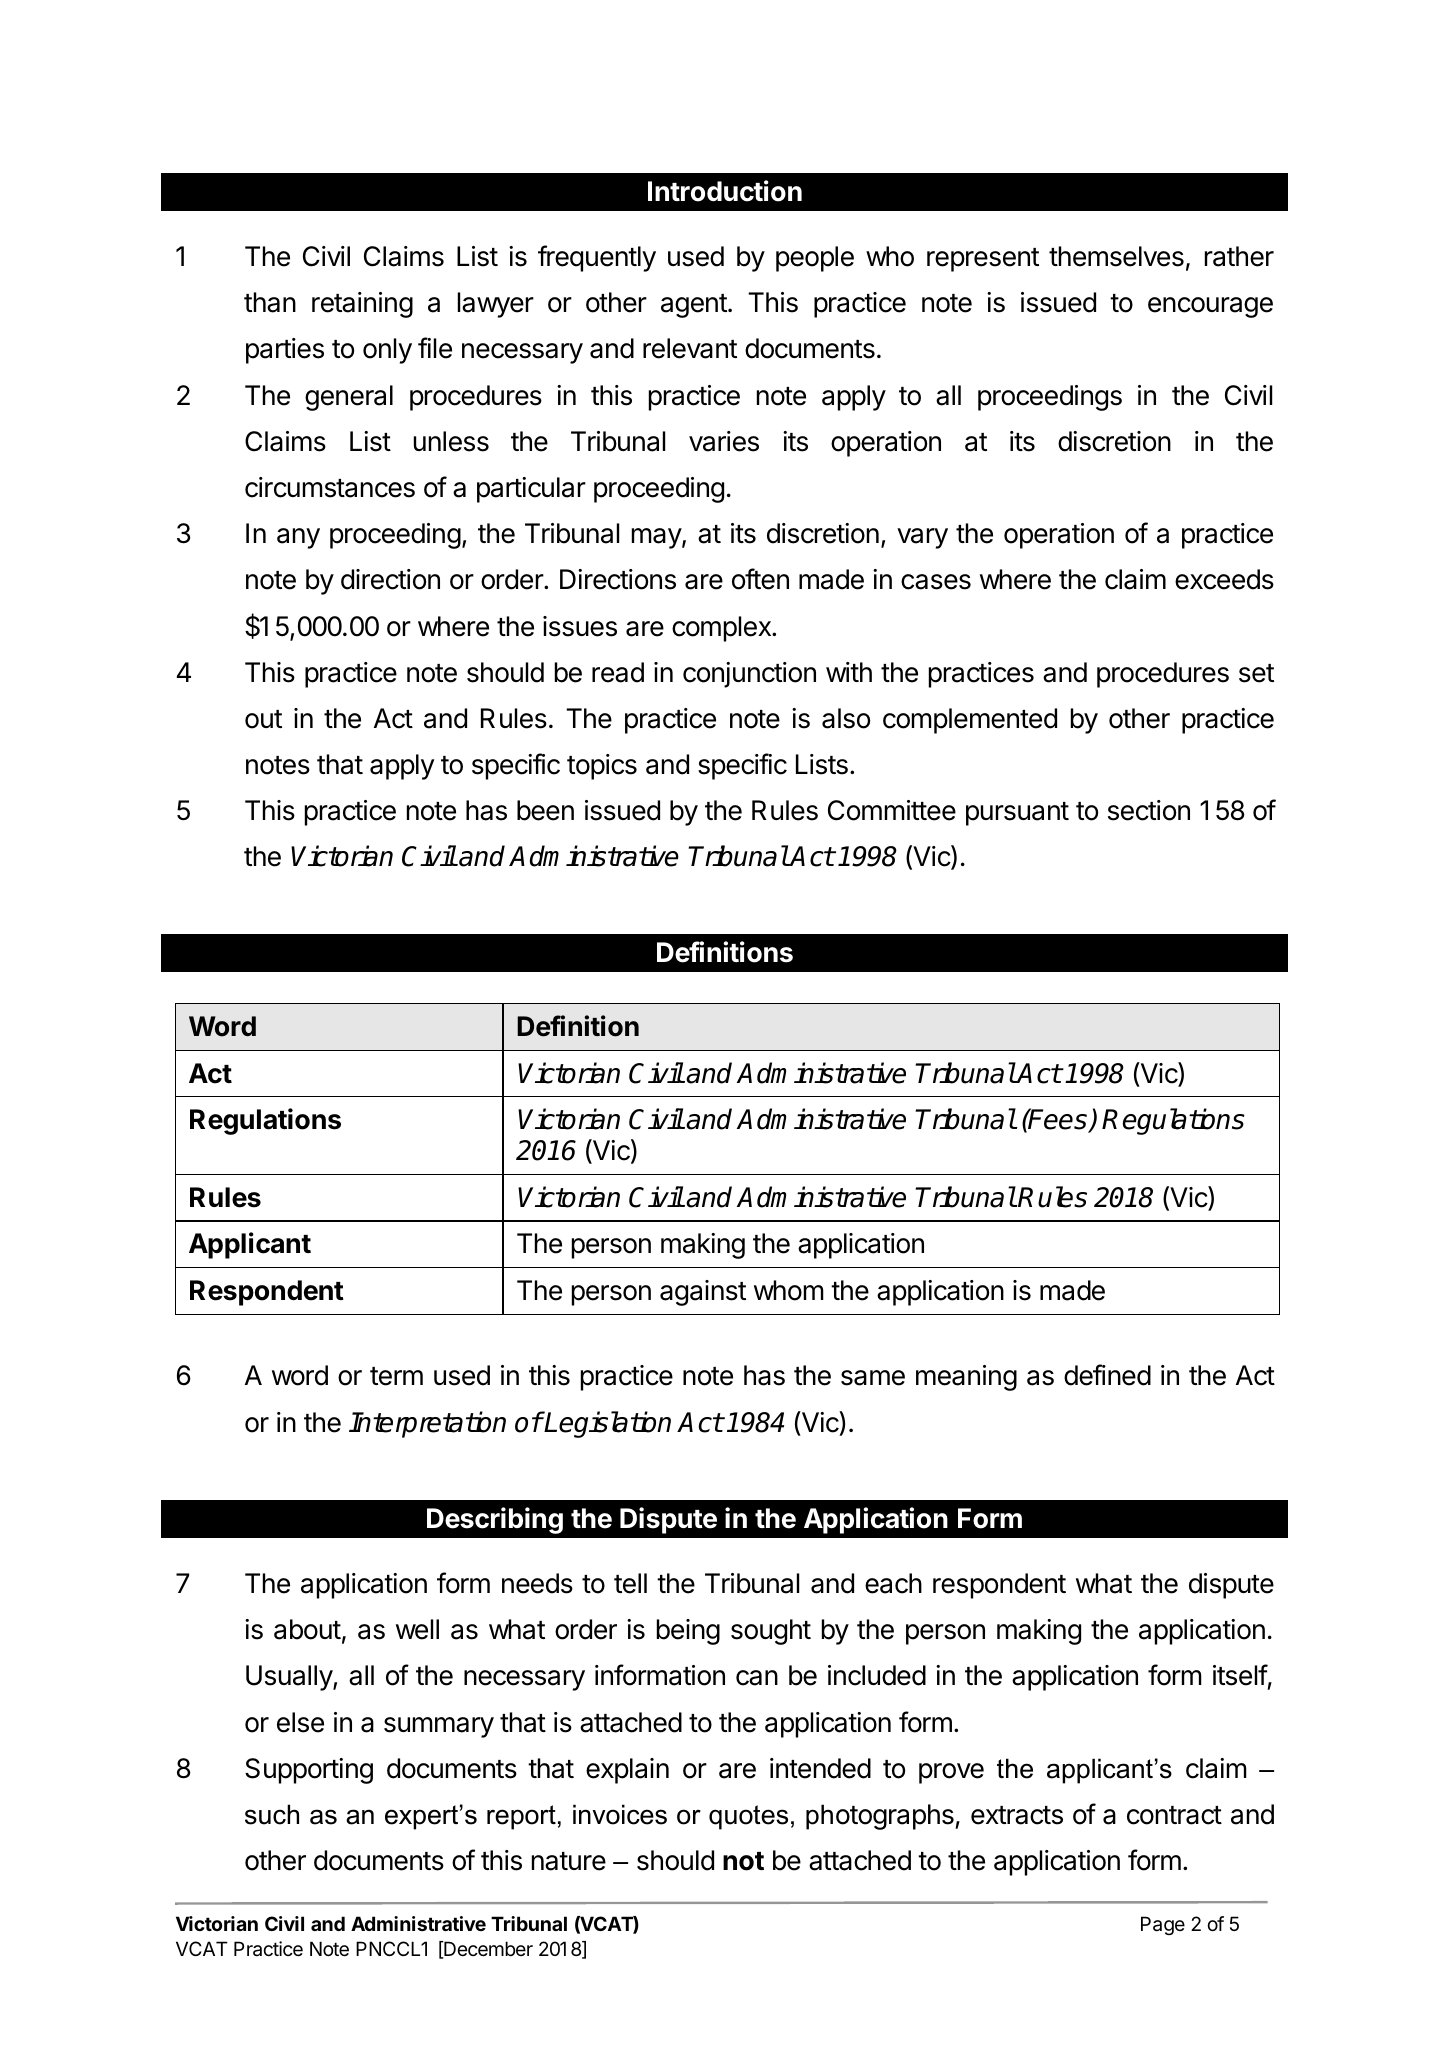  Describe the element at coordinates (1116, 256) in the document. I see `themselves` at that location.
